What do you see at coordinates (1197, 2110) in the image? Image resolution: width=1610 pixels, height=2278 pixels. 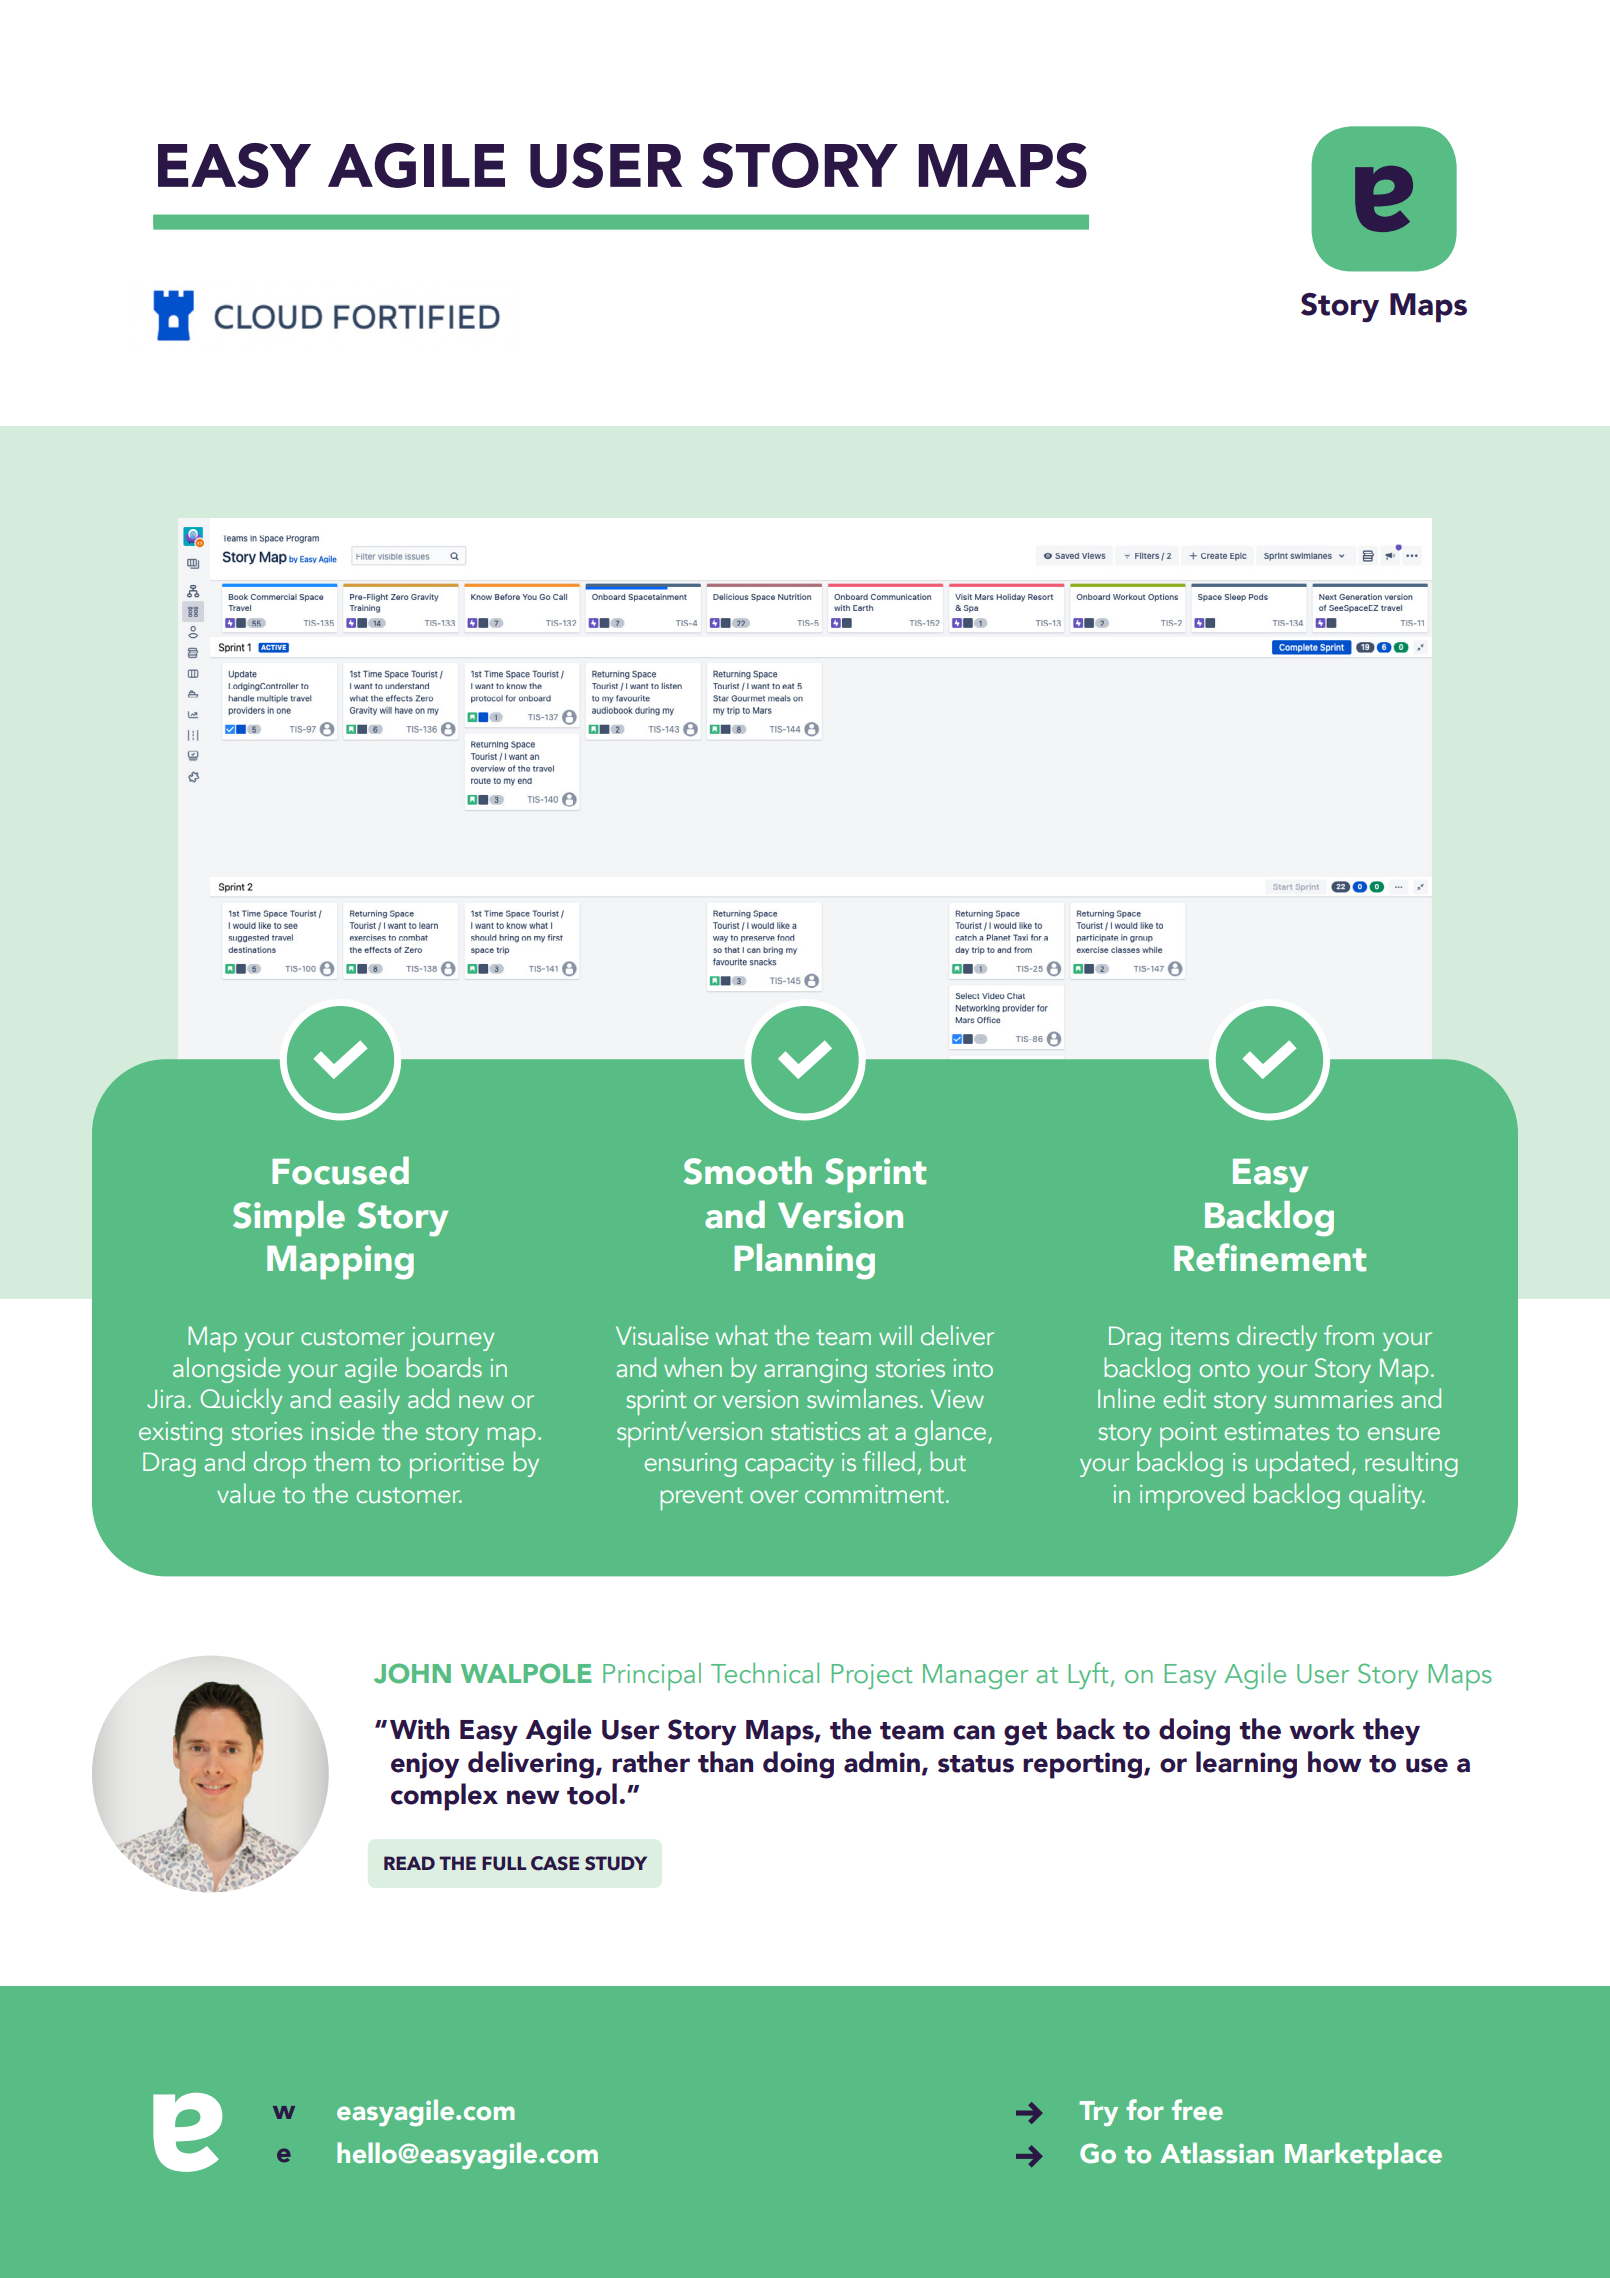 I see `free` at bounding box center [1197, 2110].
